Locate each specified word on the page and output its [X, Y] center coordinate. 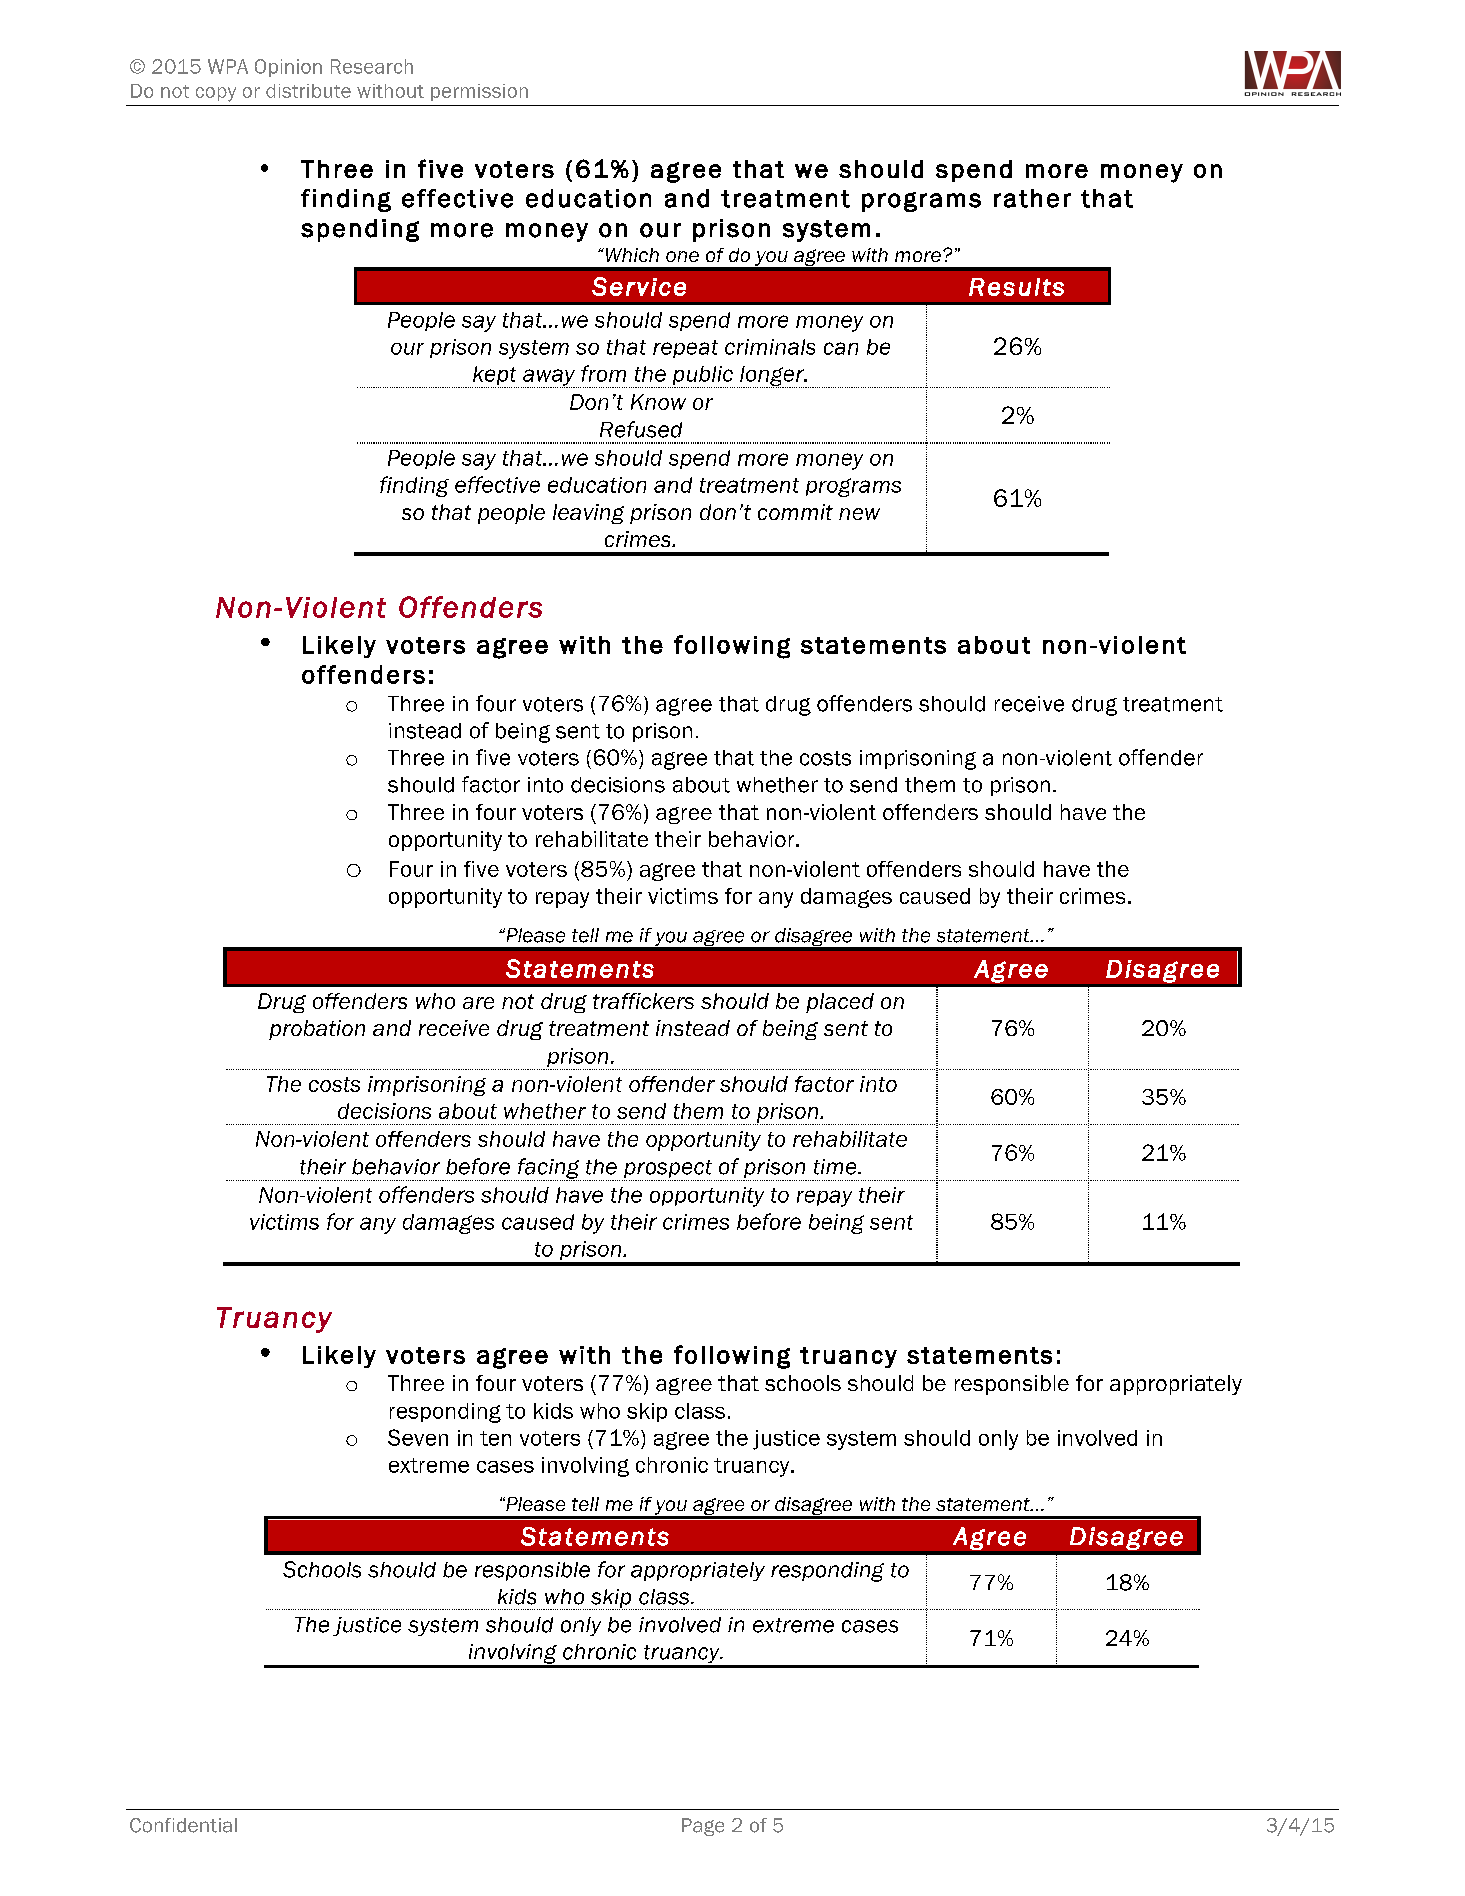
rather [1032, 198]
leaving [588, 514]
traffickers [643, 1001]
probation [317, 1030]
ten [495, 1438]
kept [495, 377]
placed [840, 1003]
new [859, 514]
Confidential [183, 1825]
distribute [308, 91]
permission [479, 92]
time [836, 1167]
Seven [418, 1437]
